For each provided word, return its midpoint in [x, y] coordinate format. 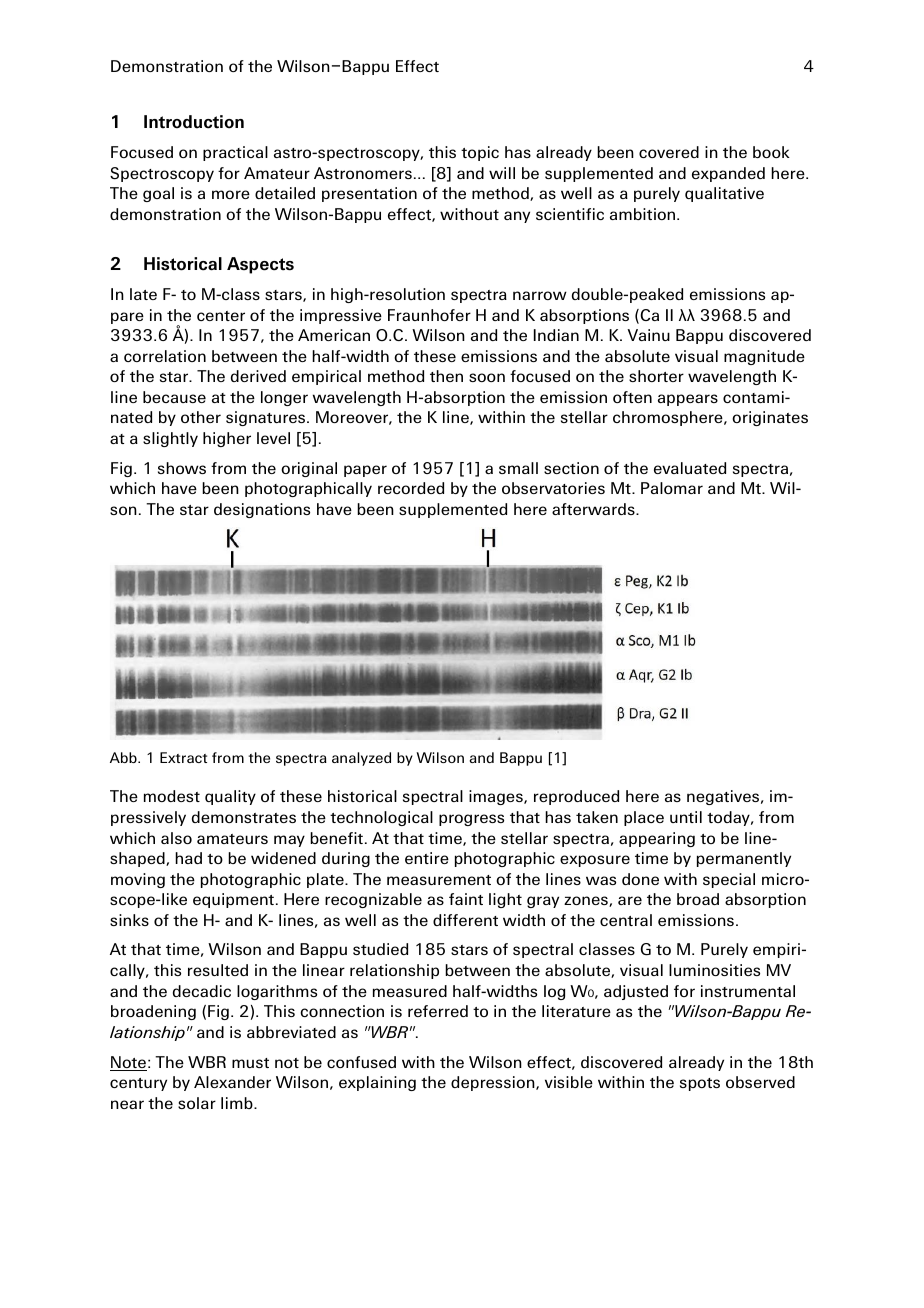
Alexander [232, 1082]
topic [480, 153]
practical [235, 153]
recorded [411, 488]
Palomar [672, 488]
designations [262, 510]
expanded [728, 174]
